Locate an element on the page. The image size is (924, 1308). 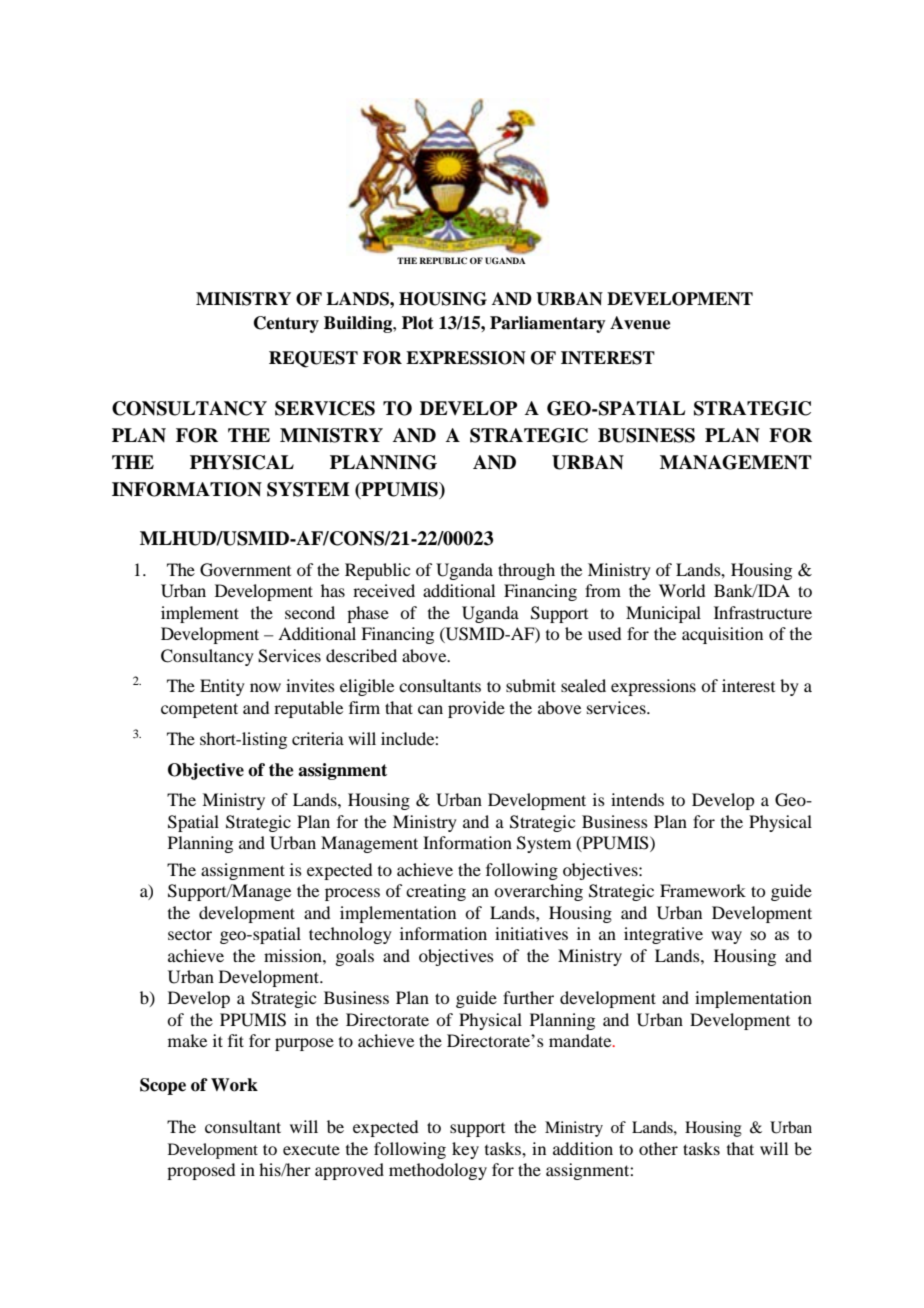
competent is located at coordinates (199, 710).
